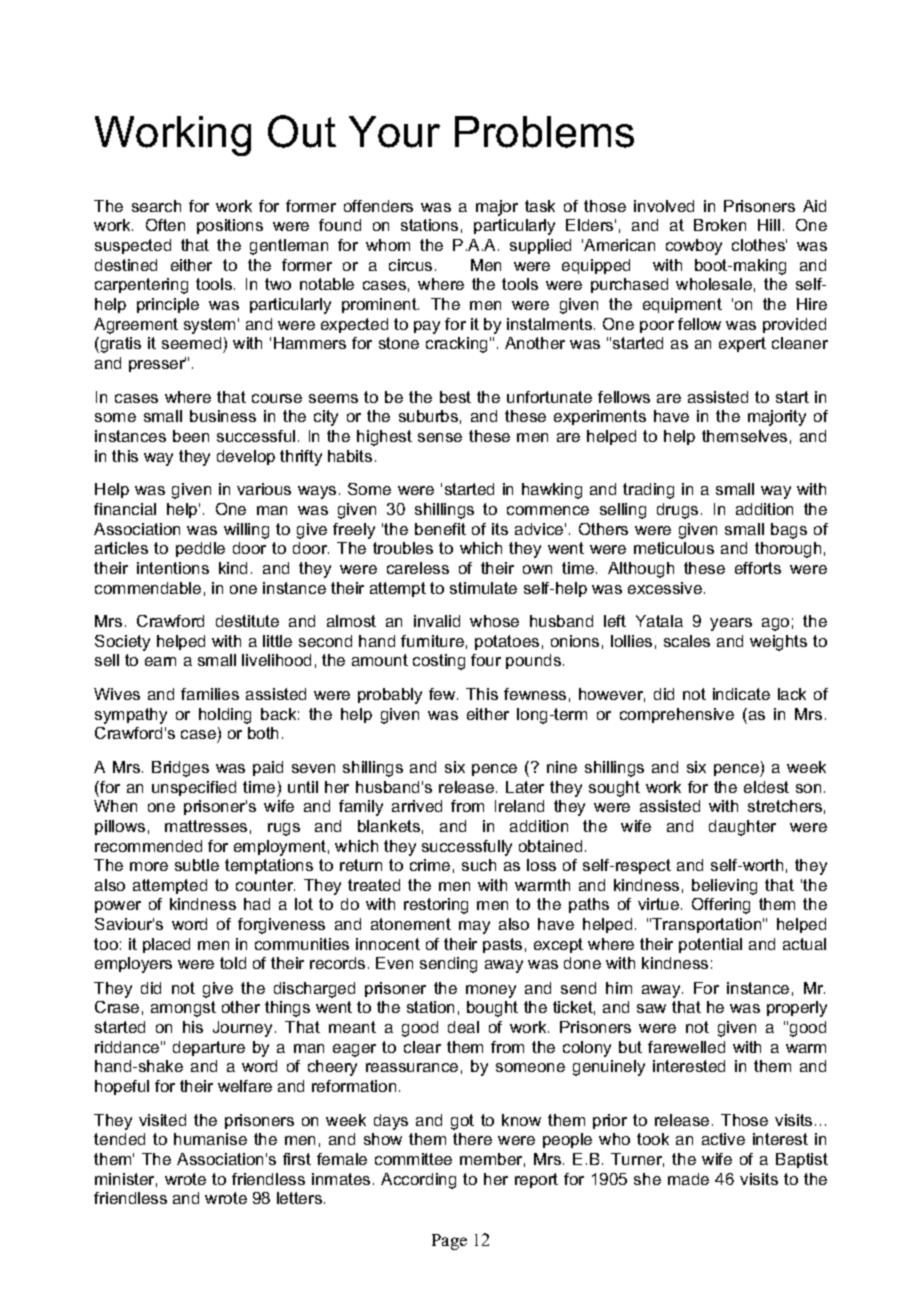 This screenshot has width=924, height=1308. What do you see at coordinates (394, 132) in the screenshot?
I see `Your` at bounding box center [394, 132].
